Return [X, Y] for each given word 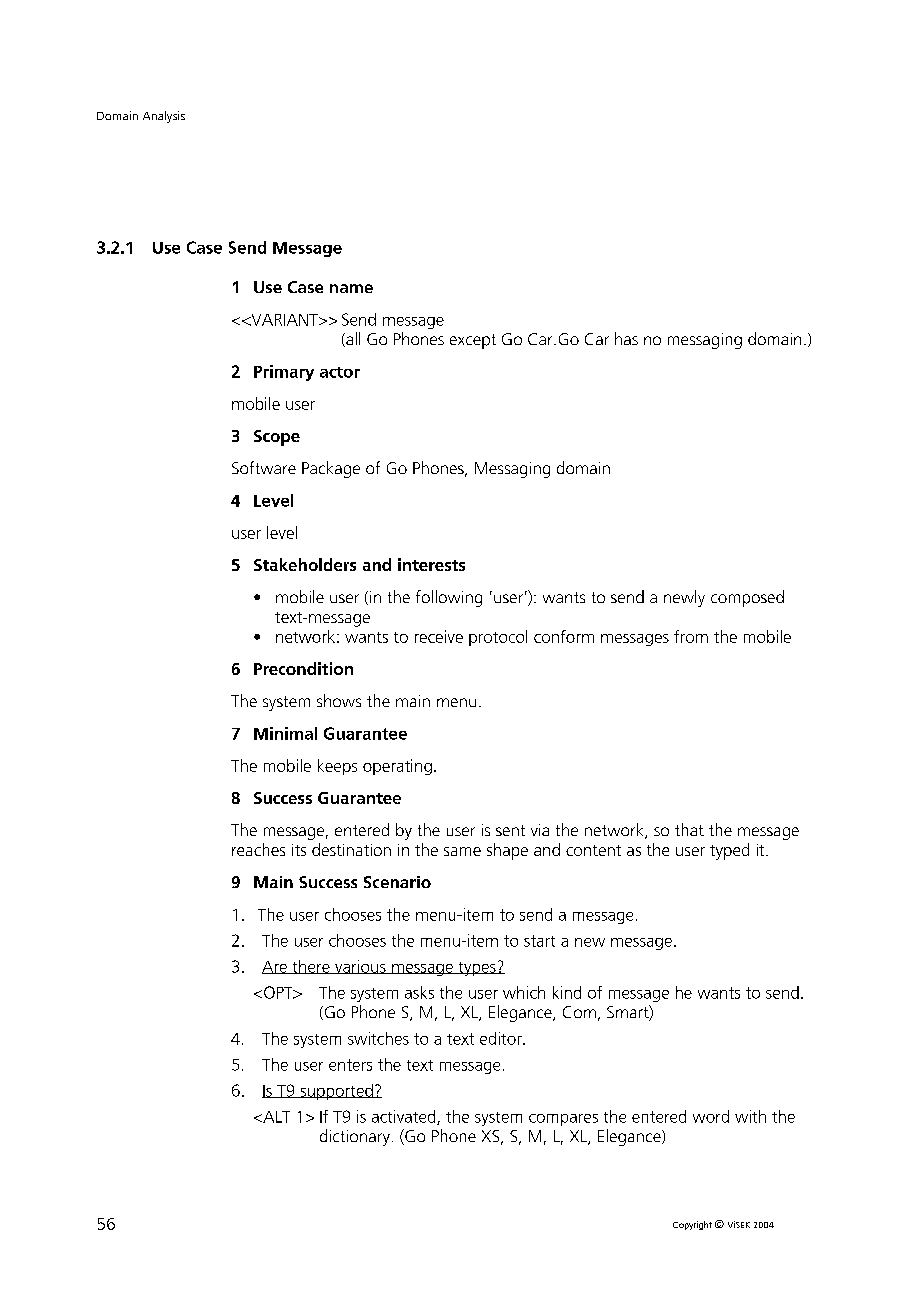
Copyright [692, 1225]
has [626, 338]
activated [405, 1117]
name [351, 288]
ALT [275, 1117]
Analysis [164, 117]
